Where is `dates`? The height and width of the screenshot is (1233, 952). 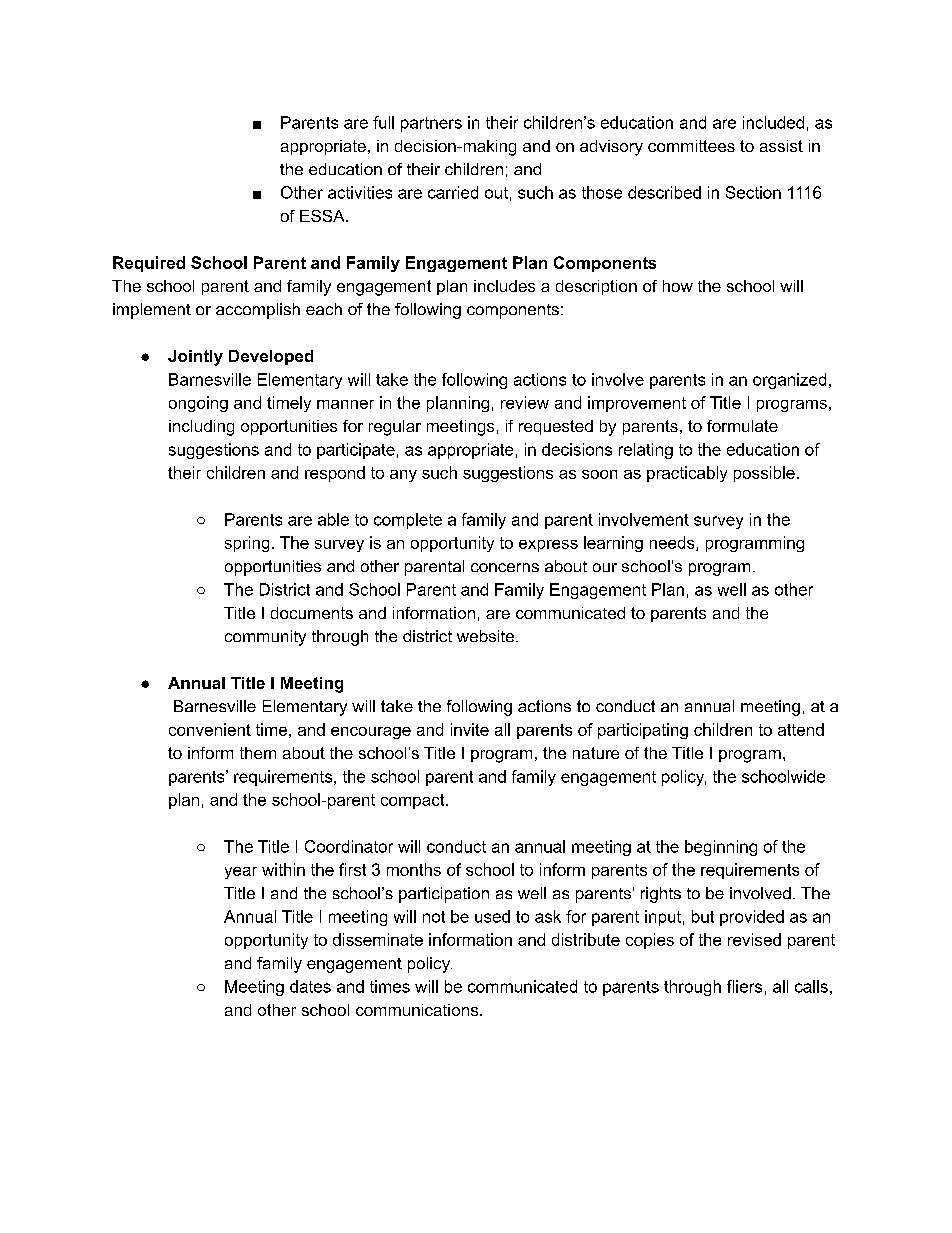 dates is located at coordinates (310, 986).
